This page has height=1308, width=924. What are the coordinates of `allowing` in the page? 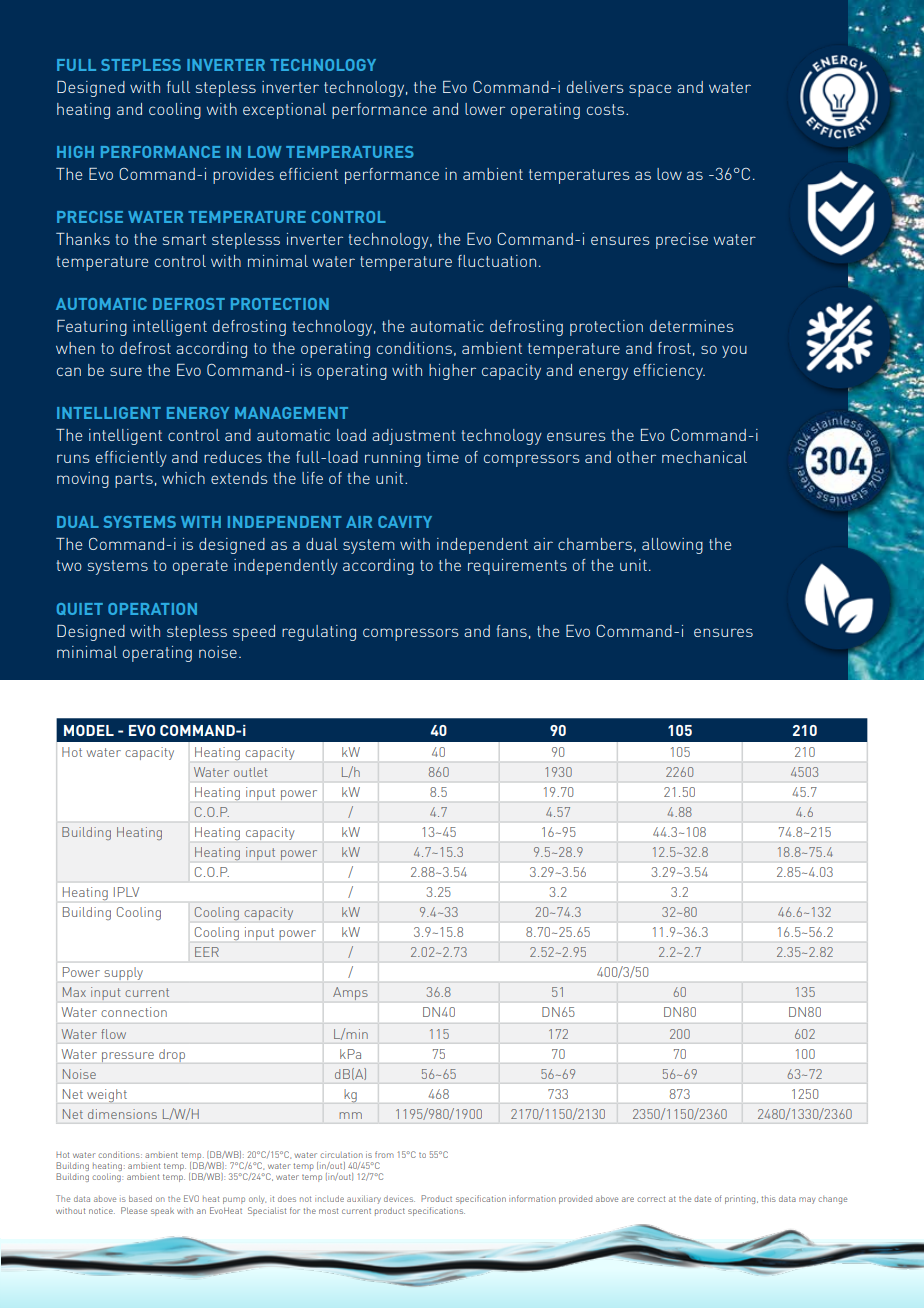 It's located at (672, 546).
